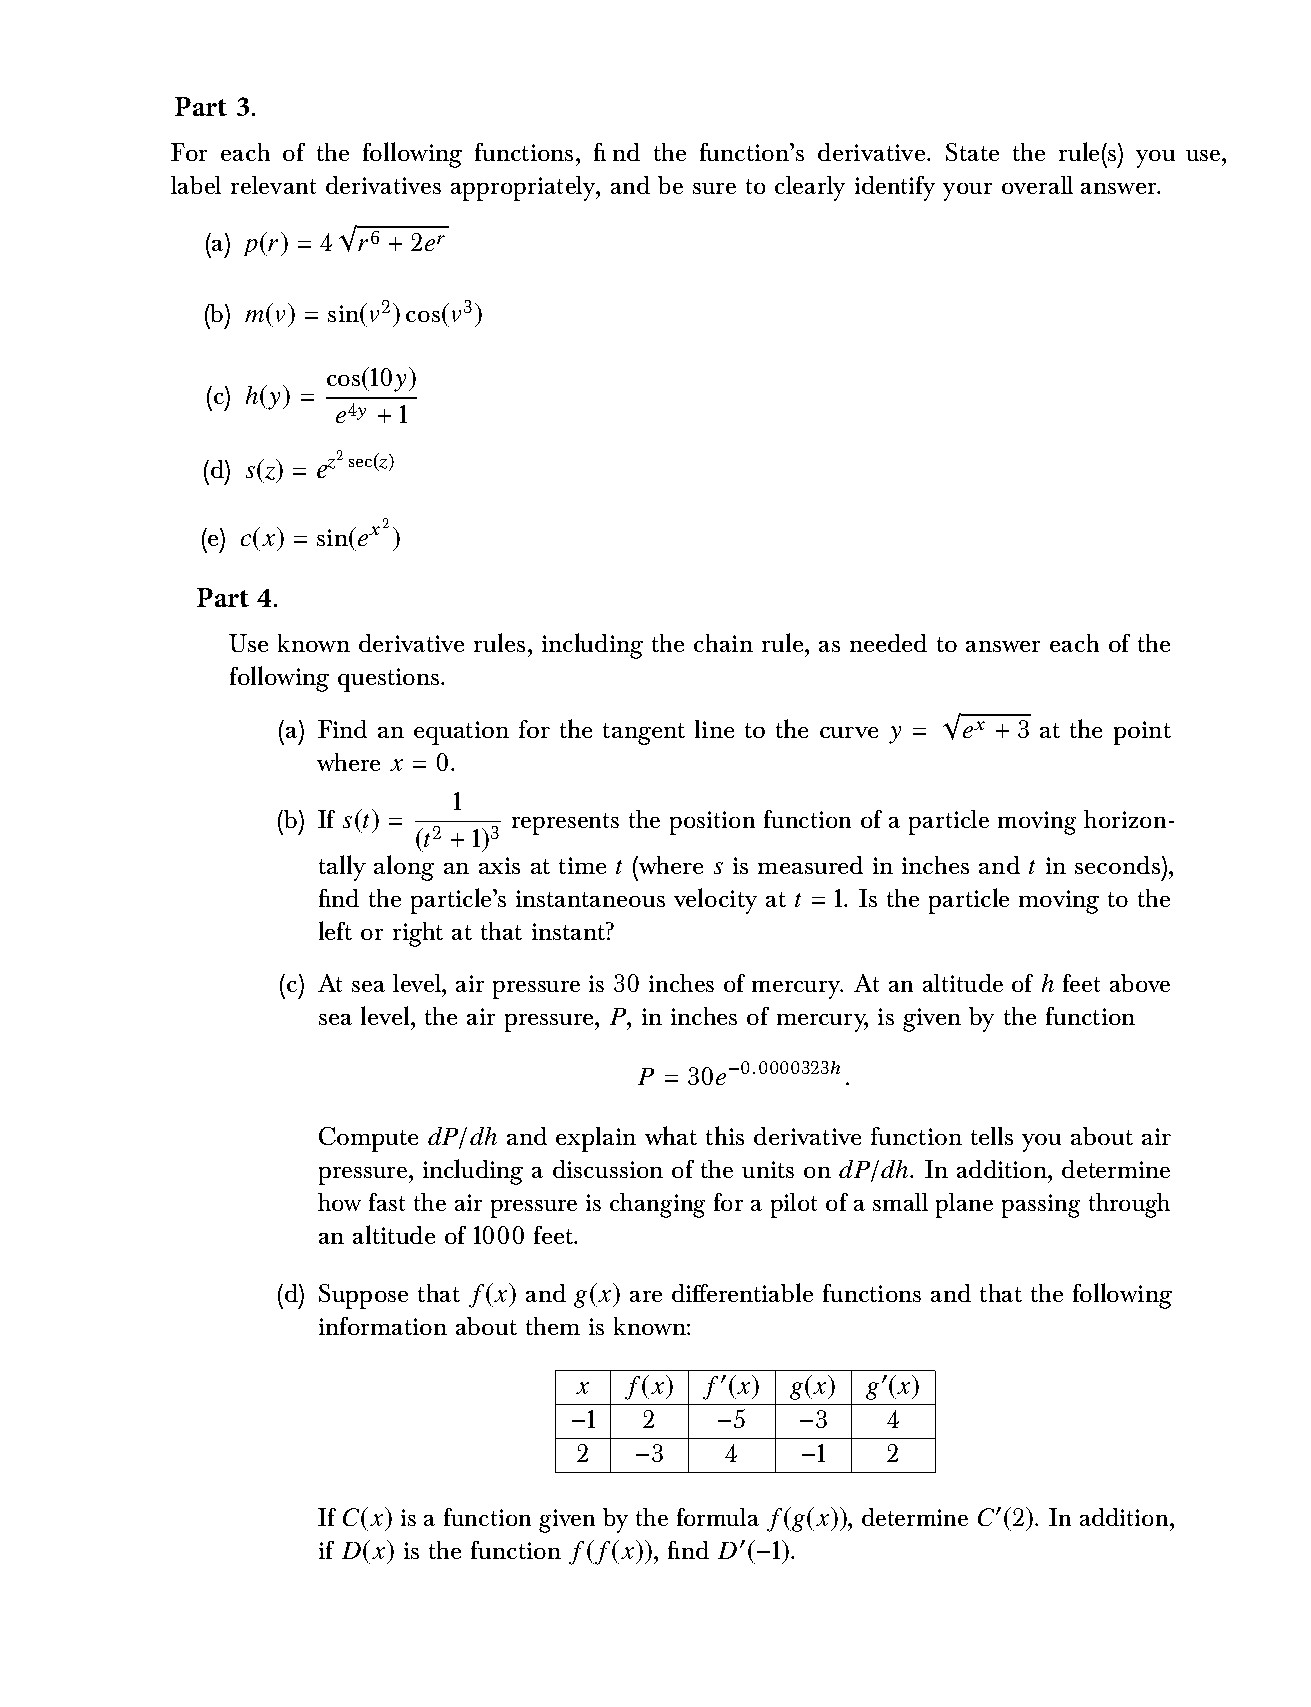  Describe the element at coordinates (1037, 185) in the page. I see `overall` at that location.
